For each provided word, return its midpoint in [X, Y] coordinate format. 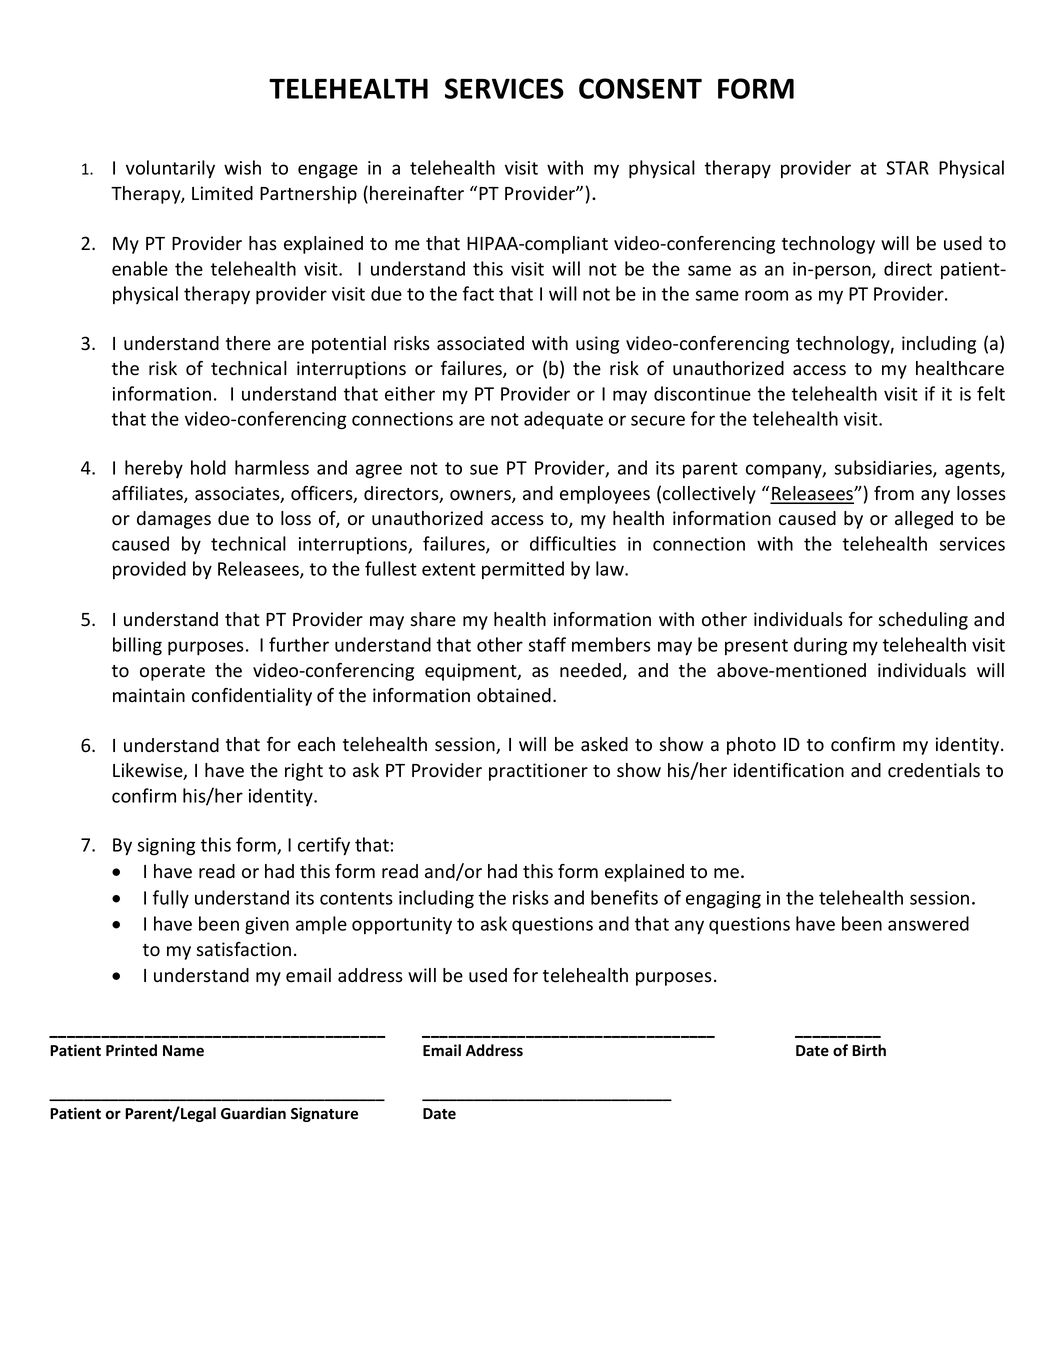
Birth [869, 1050]
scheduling [923, 621]
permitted [523, 570]
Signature [324, 1114]
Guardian [253, 1113]
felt [991, 393]
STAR [907, 168]
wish [242, 167]
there [248, 343]
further [299, 644]
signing [166, 847]
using [597, 345]
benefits [624, 897]
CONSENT [640, 88]
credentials [934, 770]
